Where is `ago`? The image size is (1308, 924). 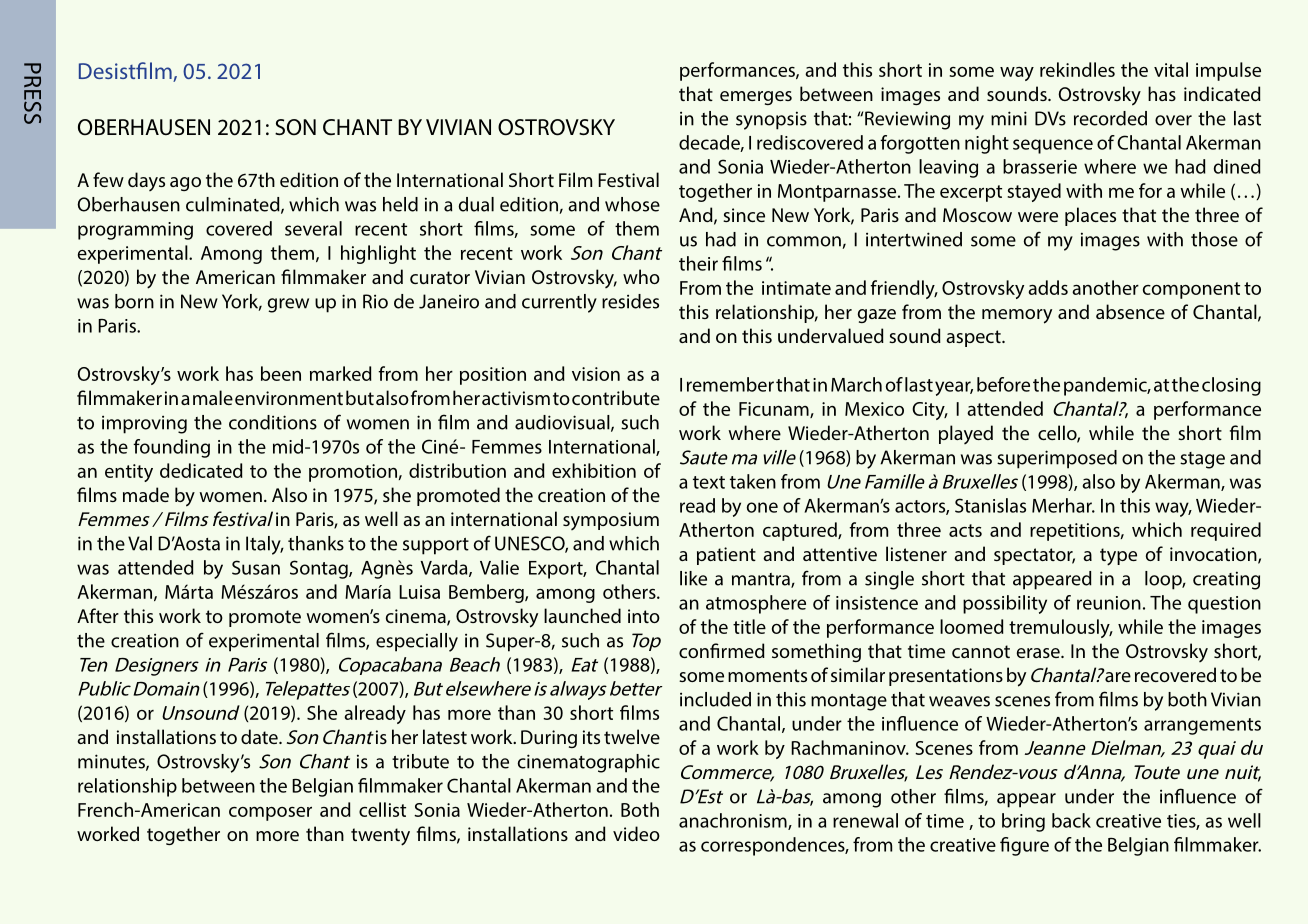
ago is located at coordinates (185, 184).
